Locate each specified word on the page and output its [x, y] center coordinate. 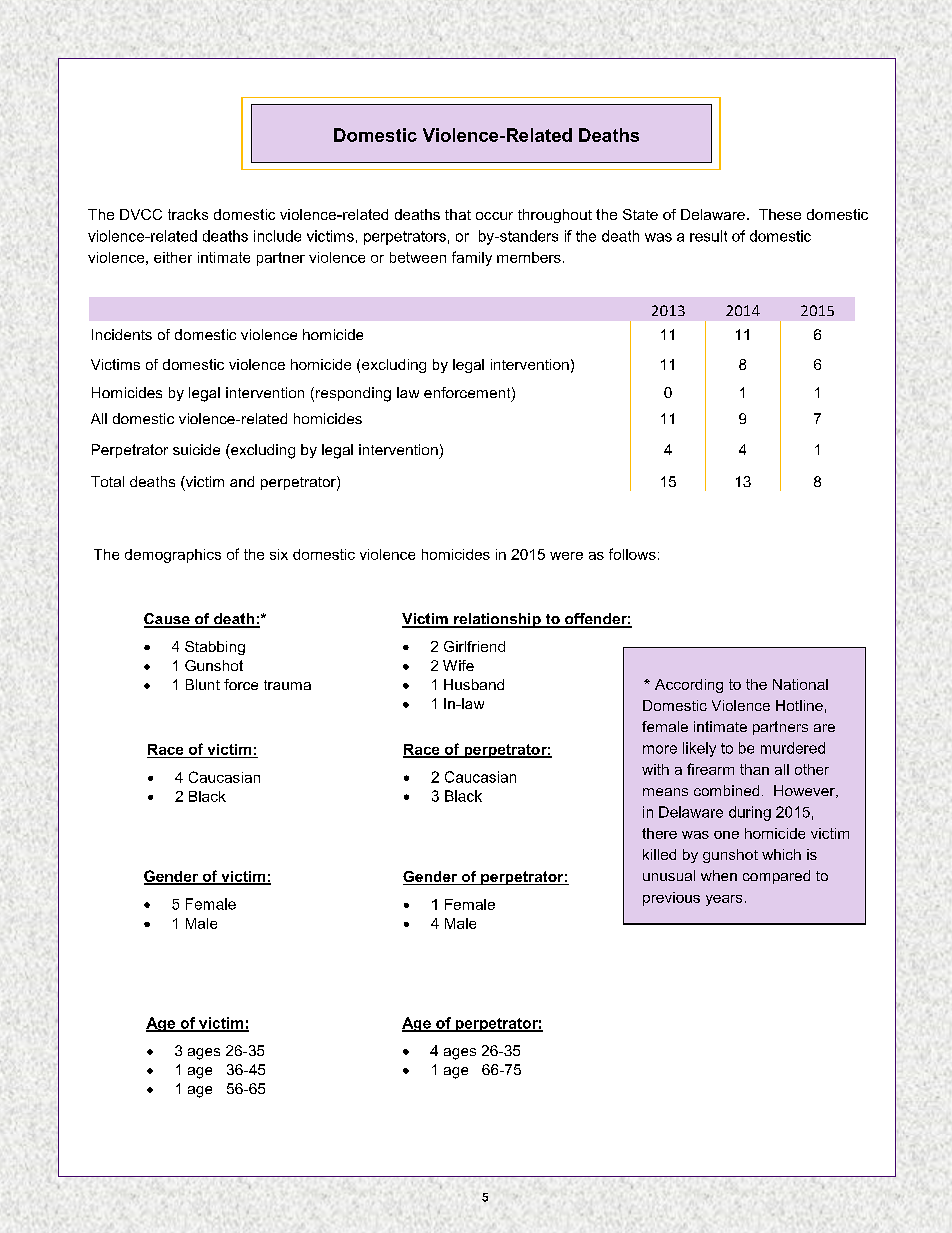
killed [659, 854]
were [566, 556]
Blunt [203, 684]
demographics [173, 556]
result [708, 236]
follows [632, 554]
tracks [188, 214]
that [458, 214]
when [719, 875]
